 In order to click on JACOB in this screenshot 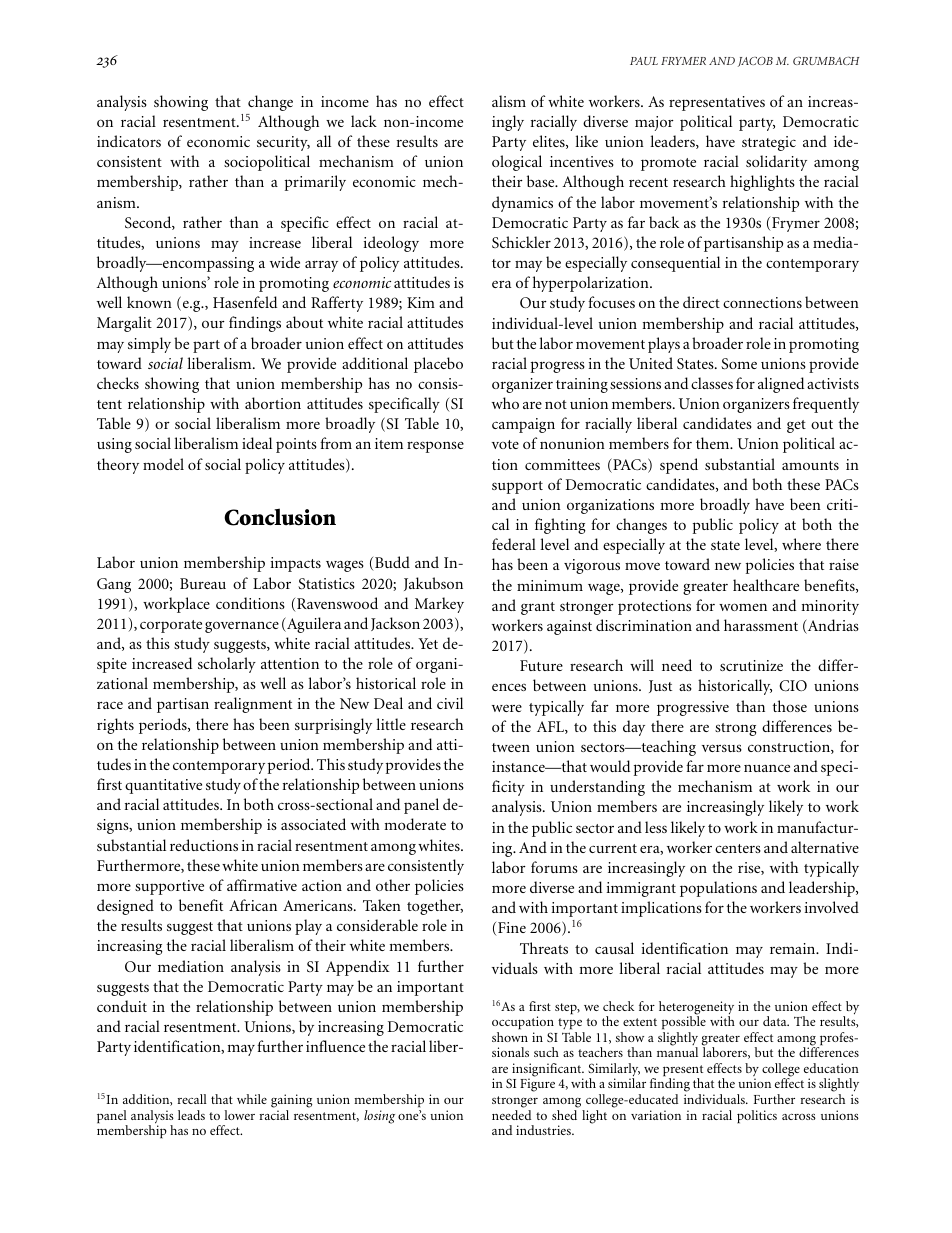, I will do `click(755, 62)`.
